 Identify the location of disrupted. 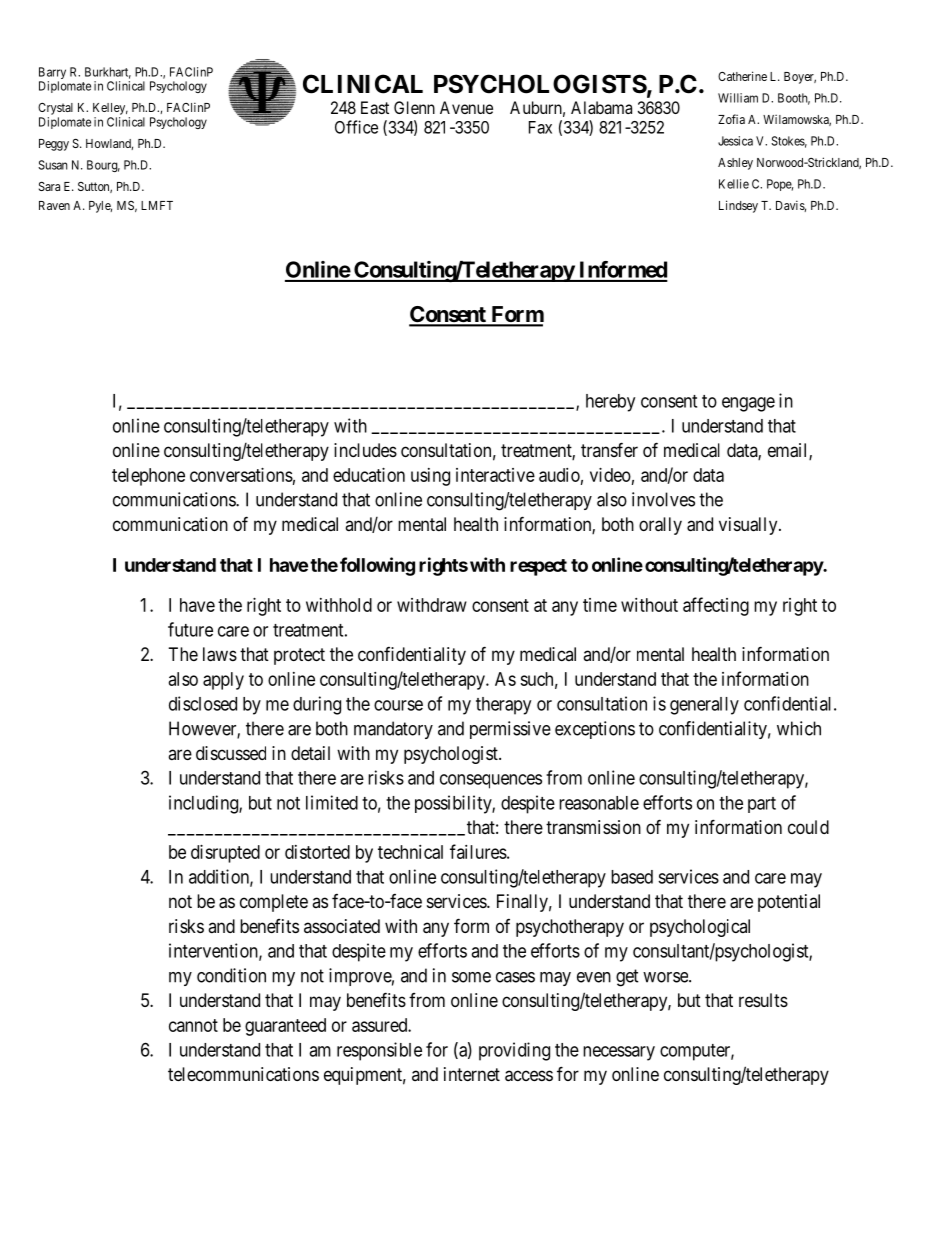
(225, 854).
